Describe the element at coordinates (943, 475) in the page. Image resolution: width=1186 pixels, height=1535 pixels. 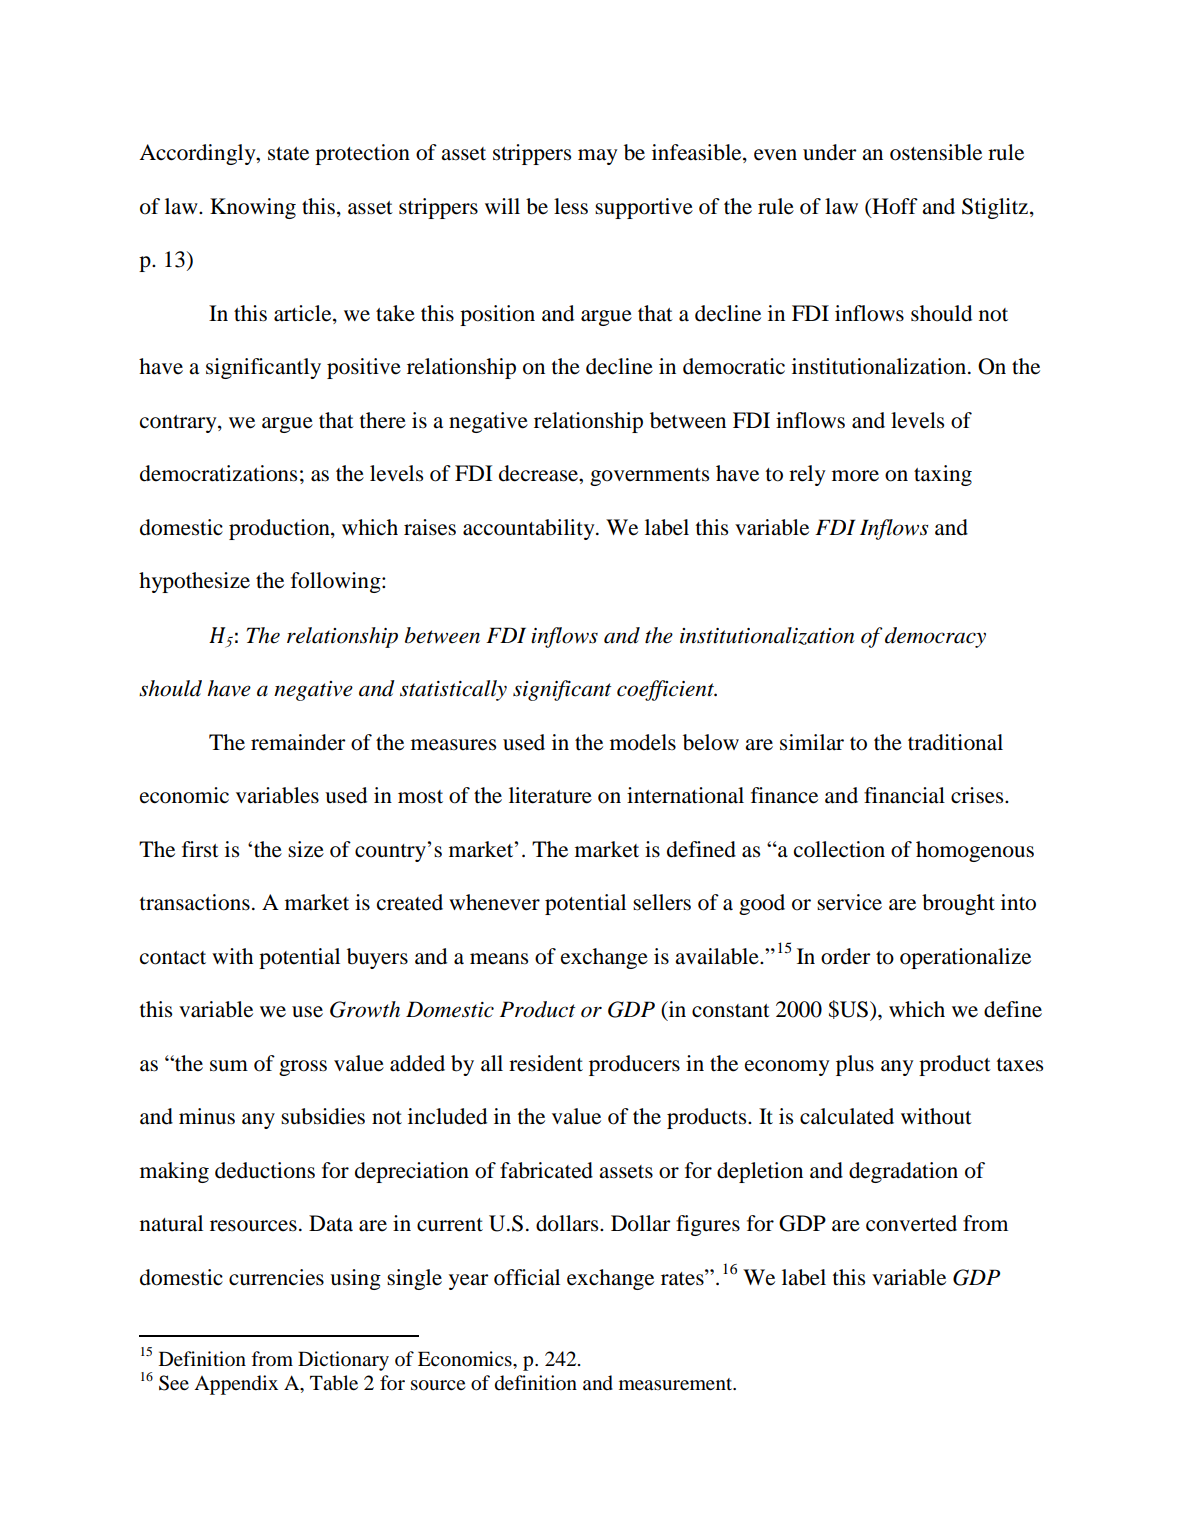
I see `taxing` at that location.
